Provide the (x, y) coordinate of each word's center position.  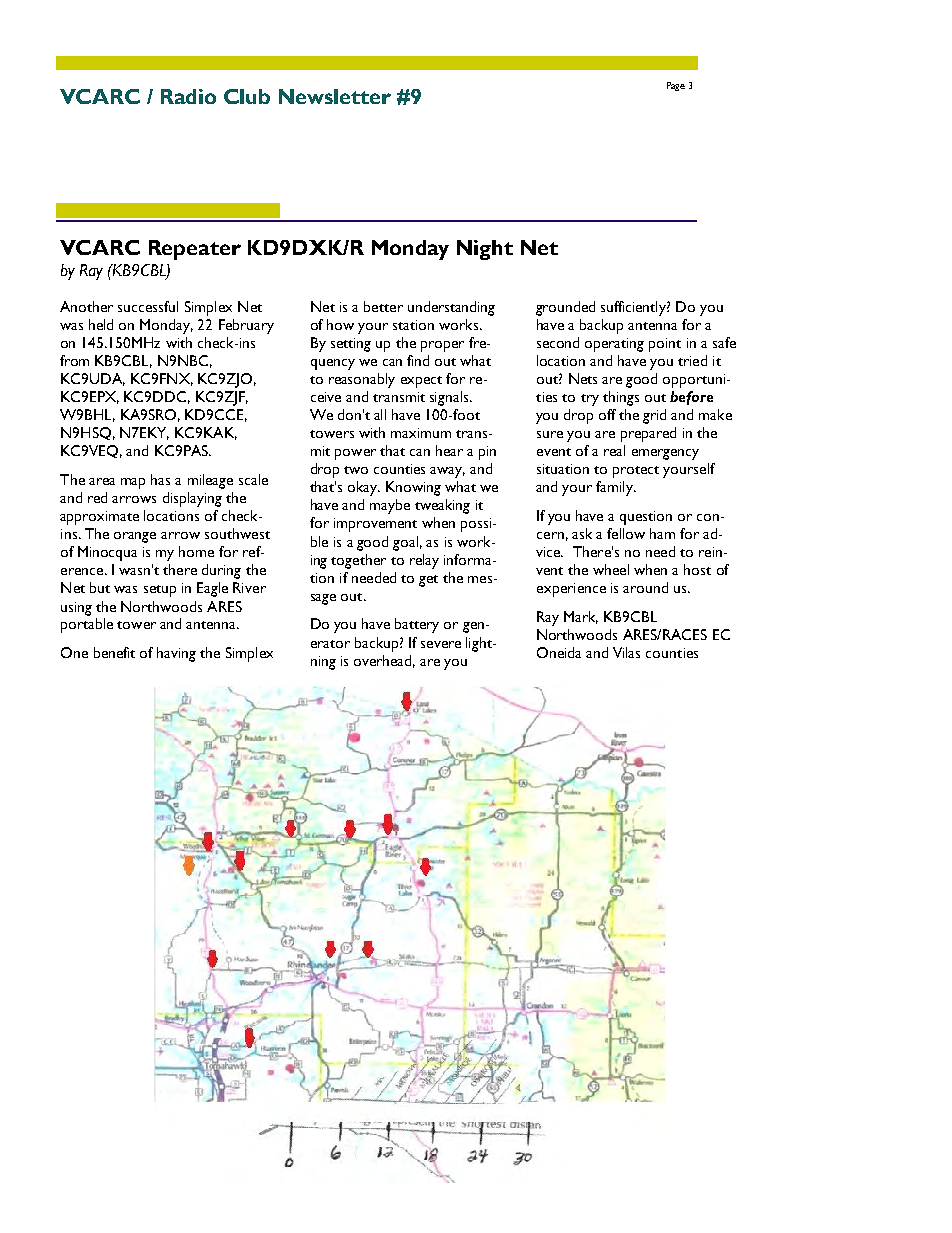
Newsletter (335, 96)
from (74, 360)
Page (676, 86)
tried (692, 360)
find (418, 360)
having (176, 654)
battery (417, 625)
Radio (188, 96)
